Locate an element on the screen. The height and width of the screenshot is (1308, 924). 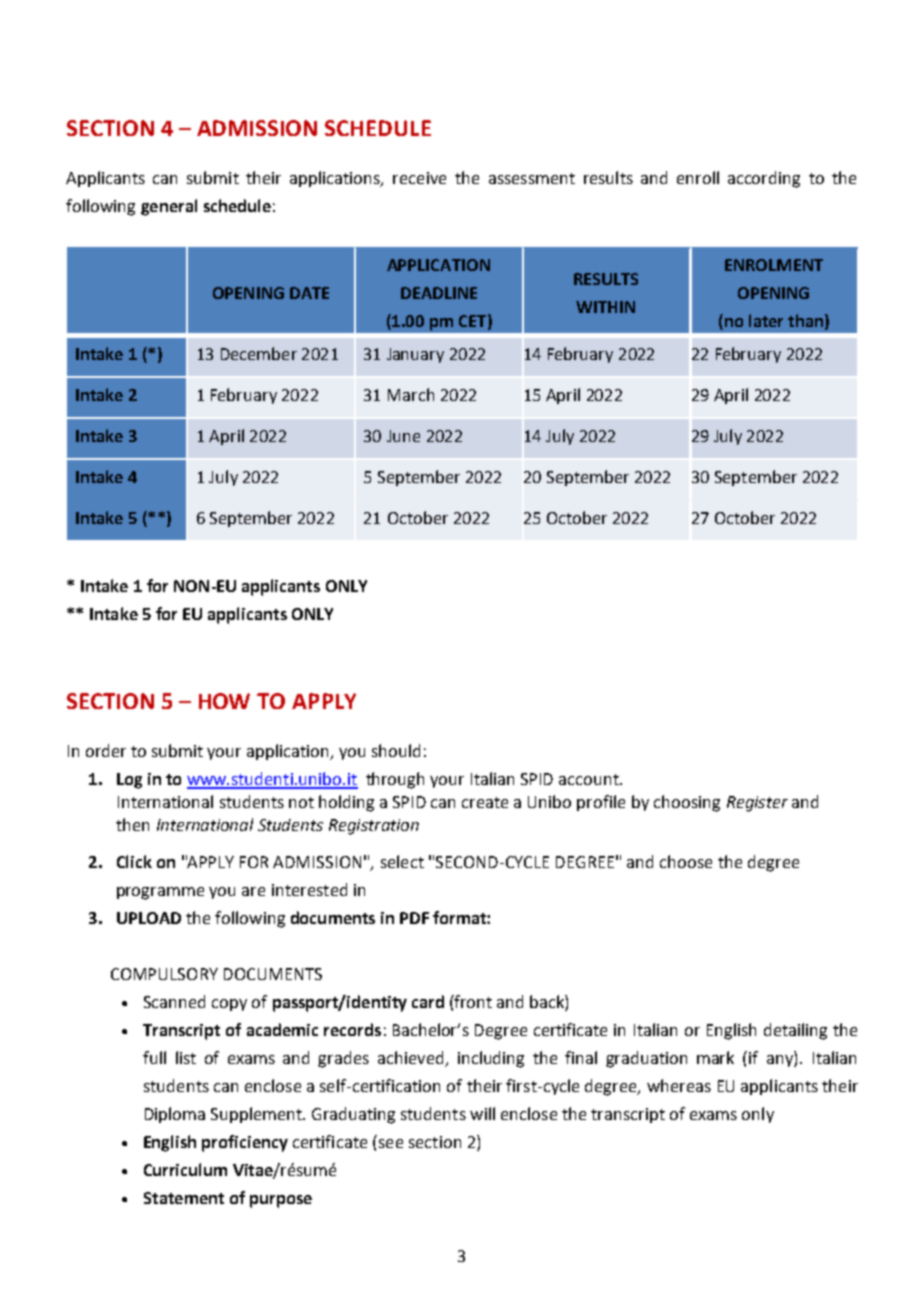
enroll is located at coordinates (698, 177).
